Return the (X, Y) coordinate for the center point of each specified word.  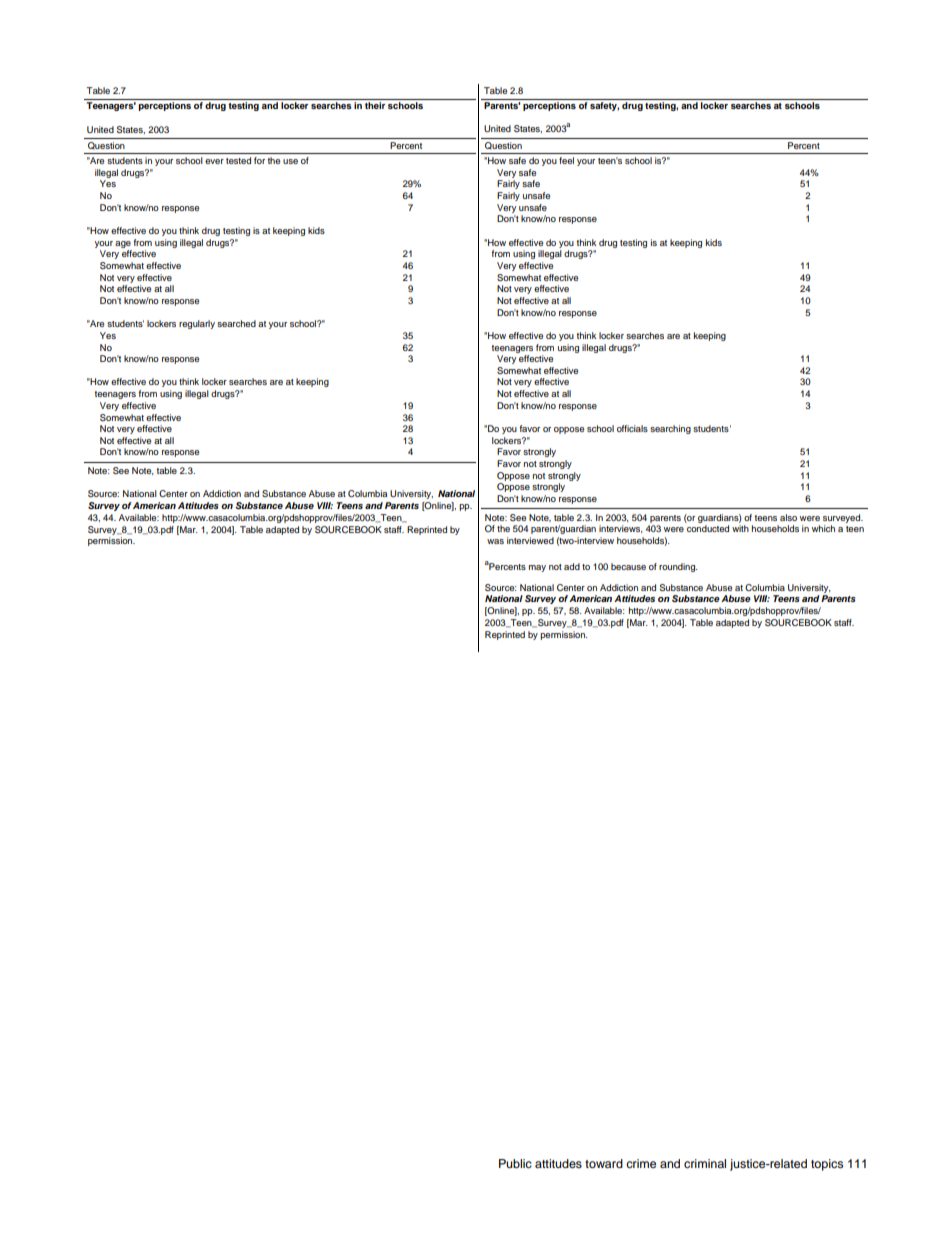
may (537, 568)
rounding (678, 567)
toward (604, 1163)
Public (515, 1163)
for (259, 160)
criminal (705, 1163)
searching (670, 429)
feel (566, 160)
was (495, 541)
